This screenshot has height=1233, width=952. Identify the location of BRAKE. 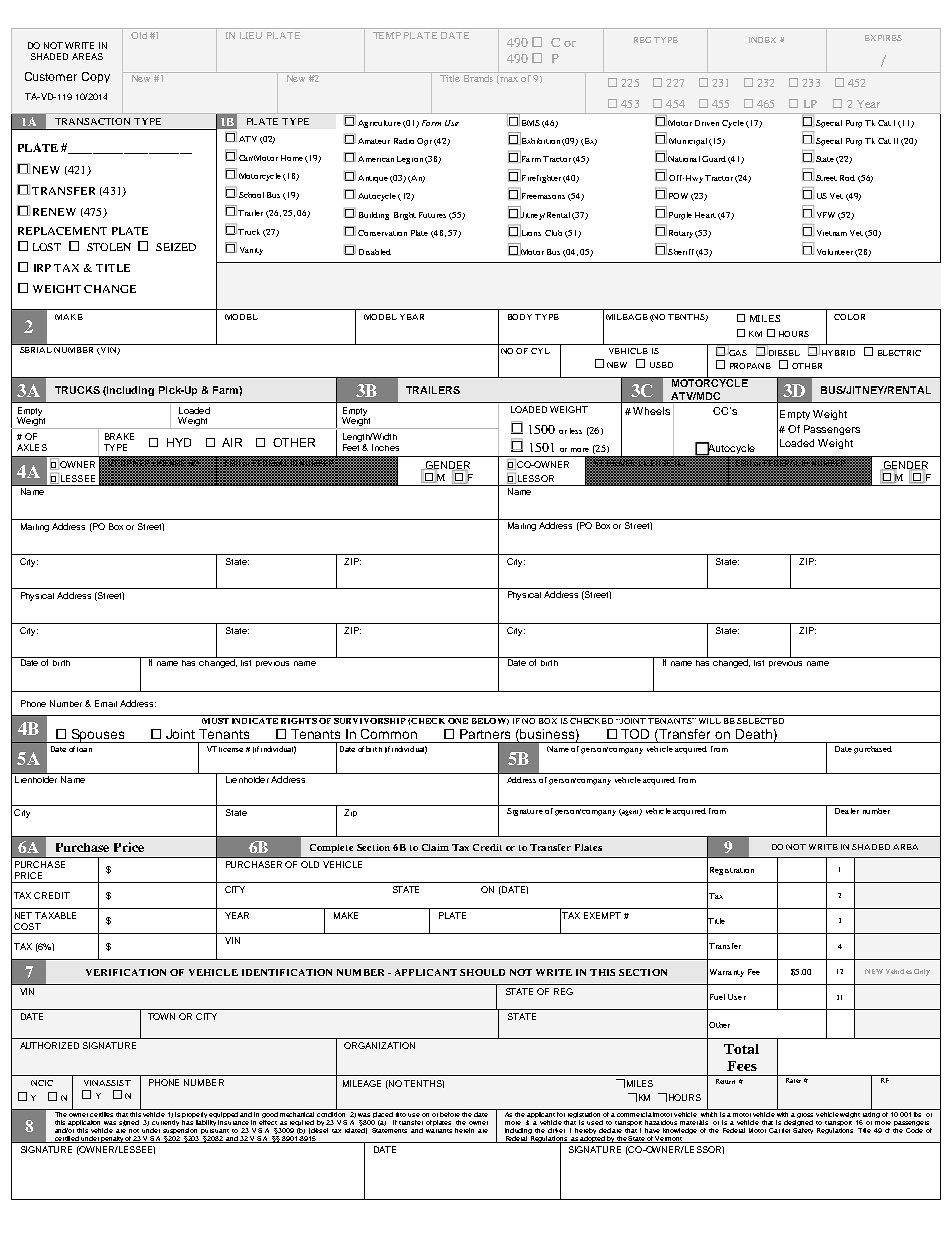
(119, 436).
